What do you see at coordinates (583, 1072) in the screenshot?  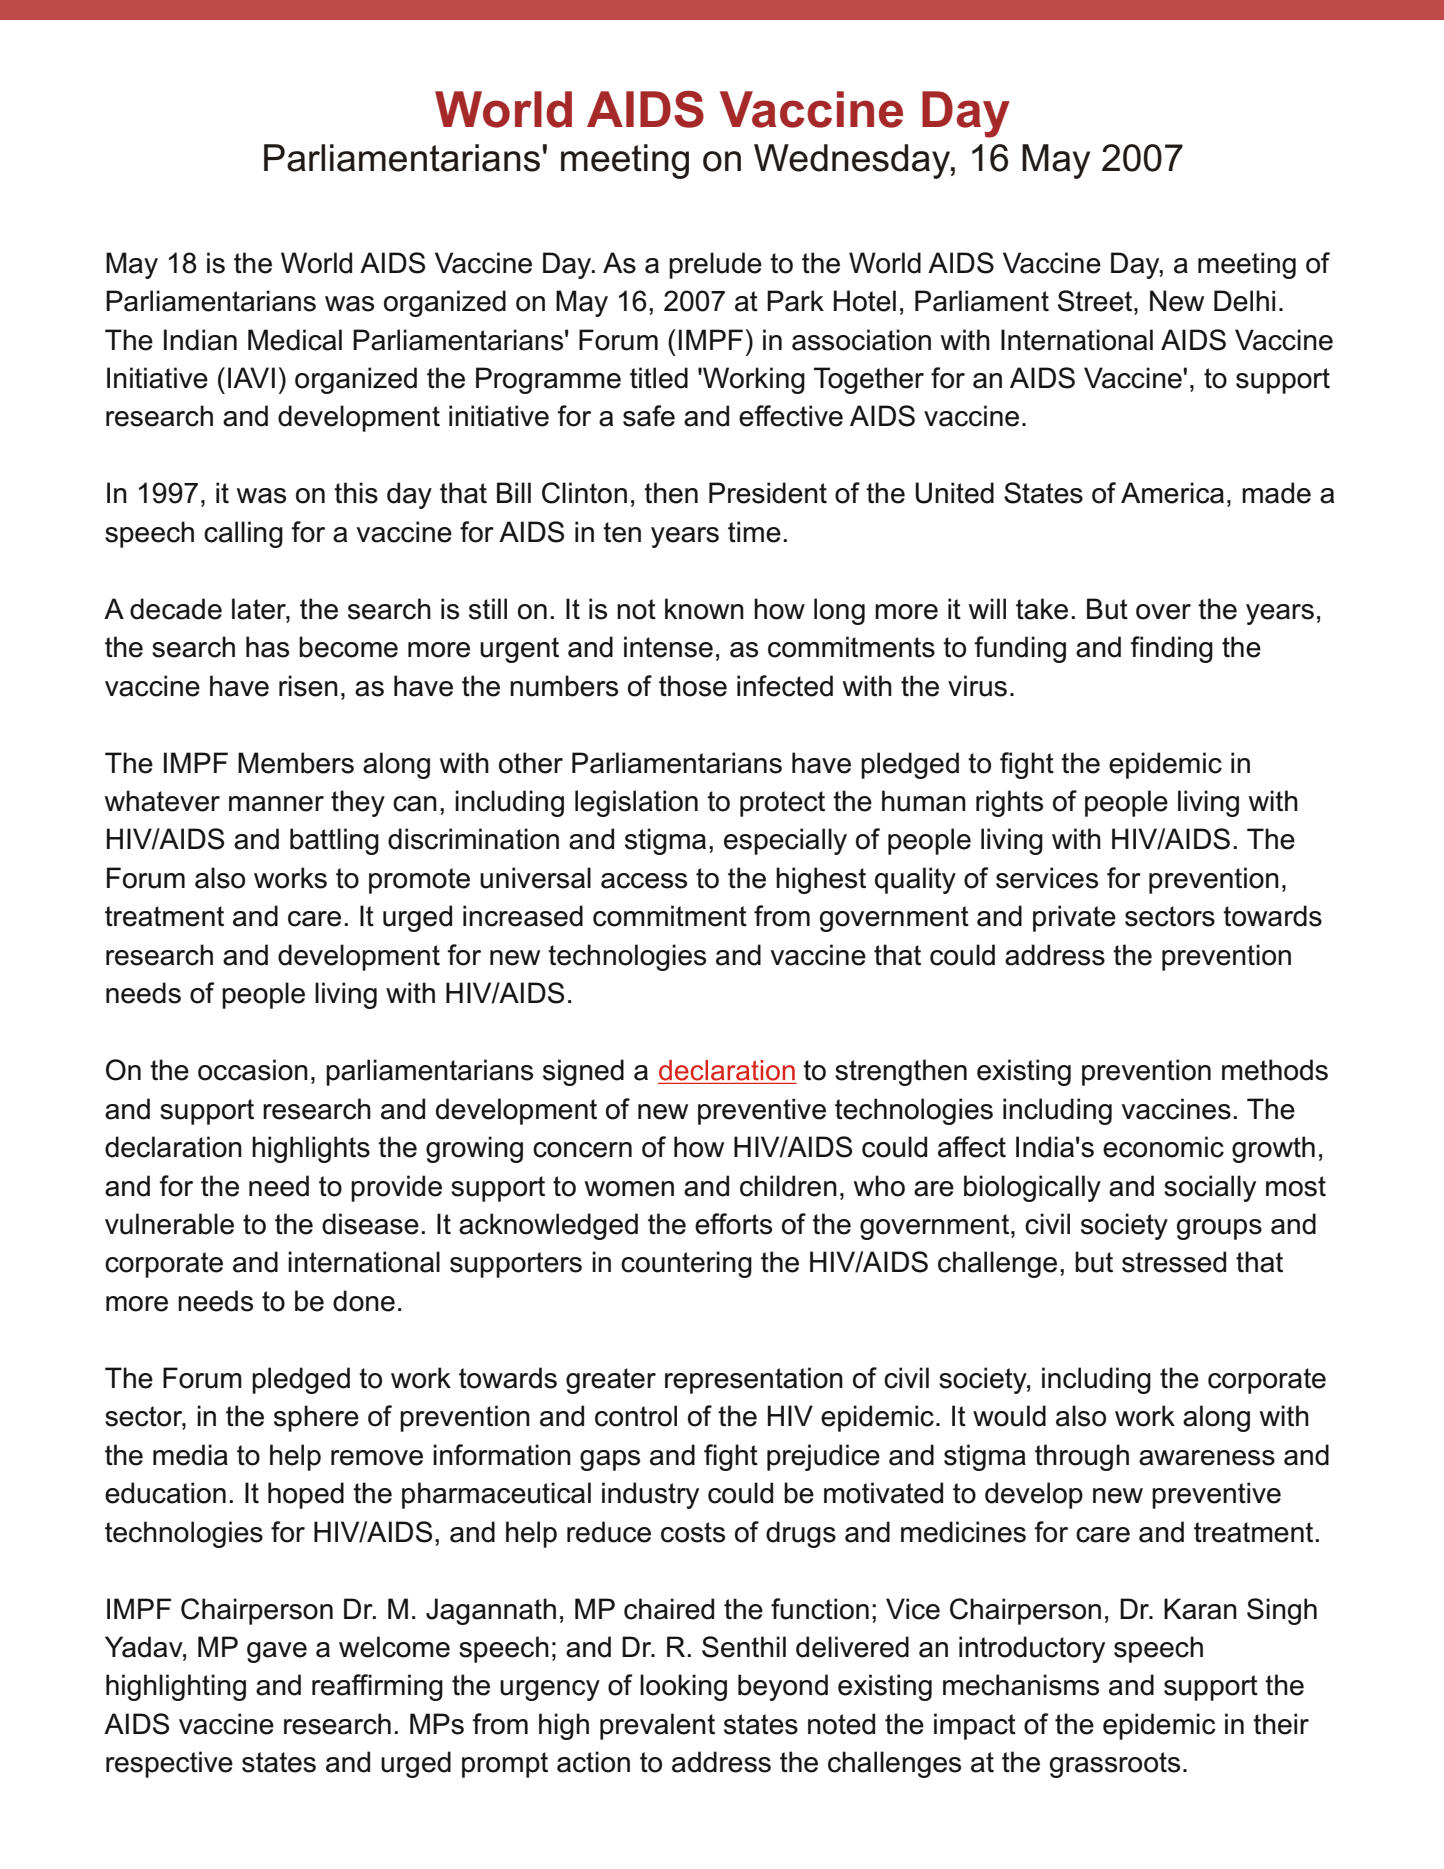 I see `signed` at bounding box center [583, 1072].
